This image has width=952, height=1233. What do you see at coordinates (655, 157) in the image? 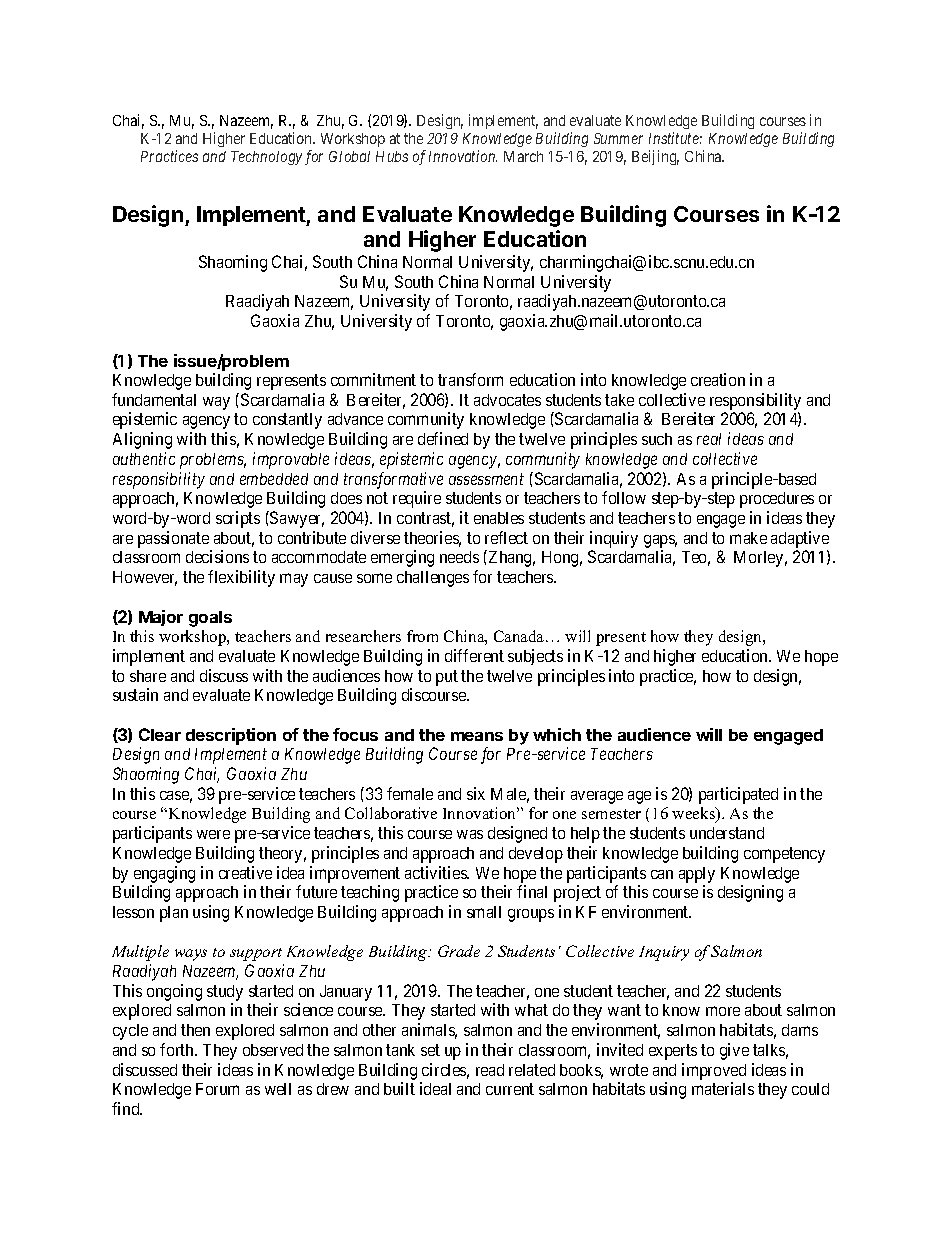
I see `Beijing` at bounding box center [655, 157].
